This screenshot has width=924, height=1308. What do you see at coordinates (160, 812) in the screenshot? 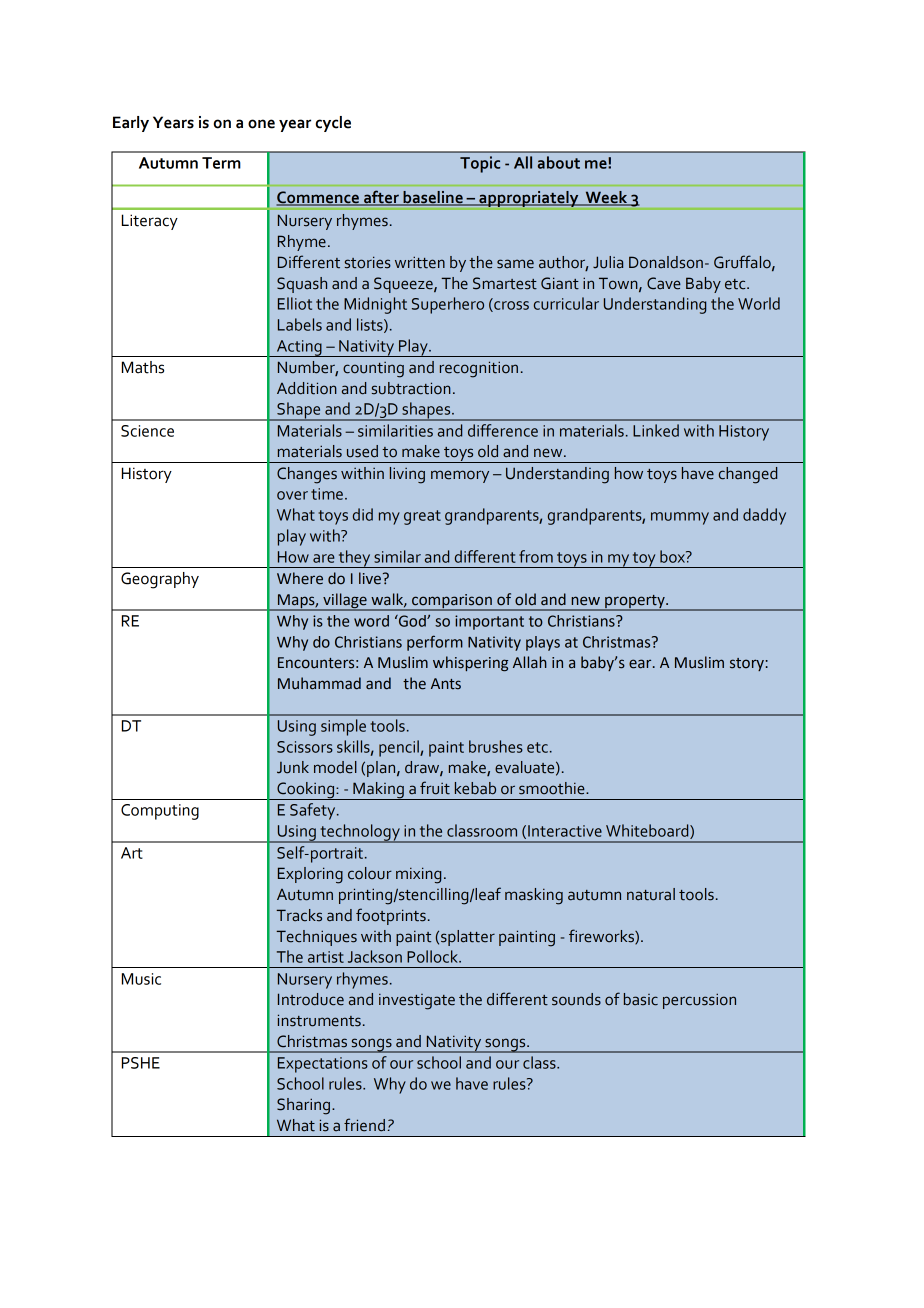
I see `Computing` at bounding box center [160, 812].
